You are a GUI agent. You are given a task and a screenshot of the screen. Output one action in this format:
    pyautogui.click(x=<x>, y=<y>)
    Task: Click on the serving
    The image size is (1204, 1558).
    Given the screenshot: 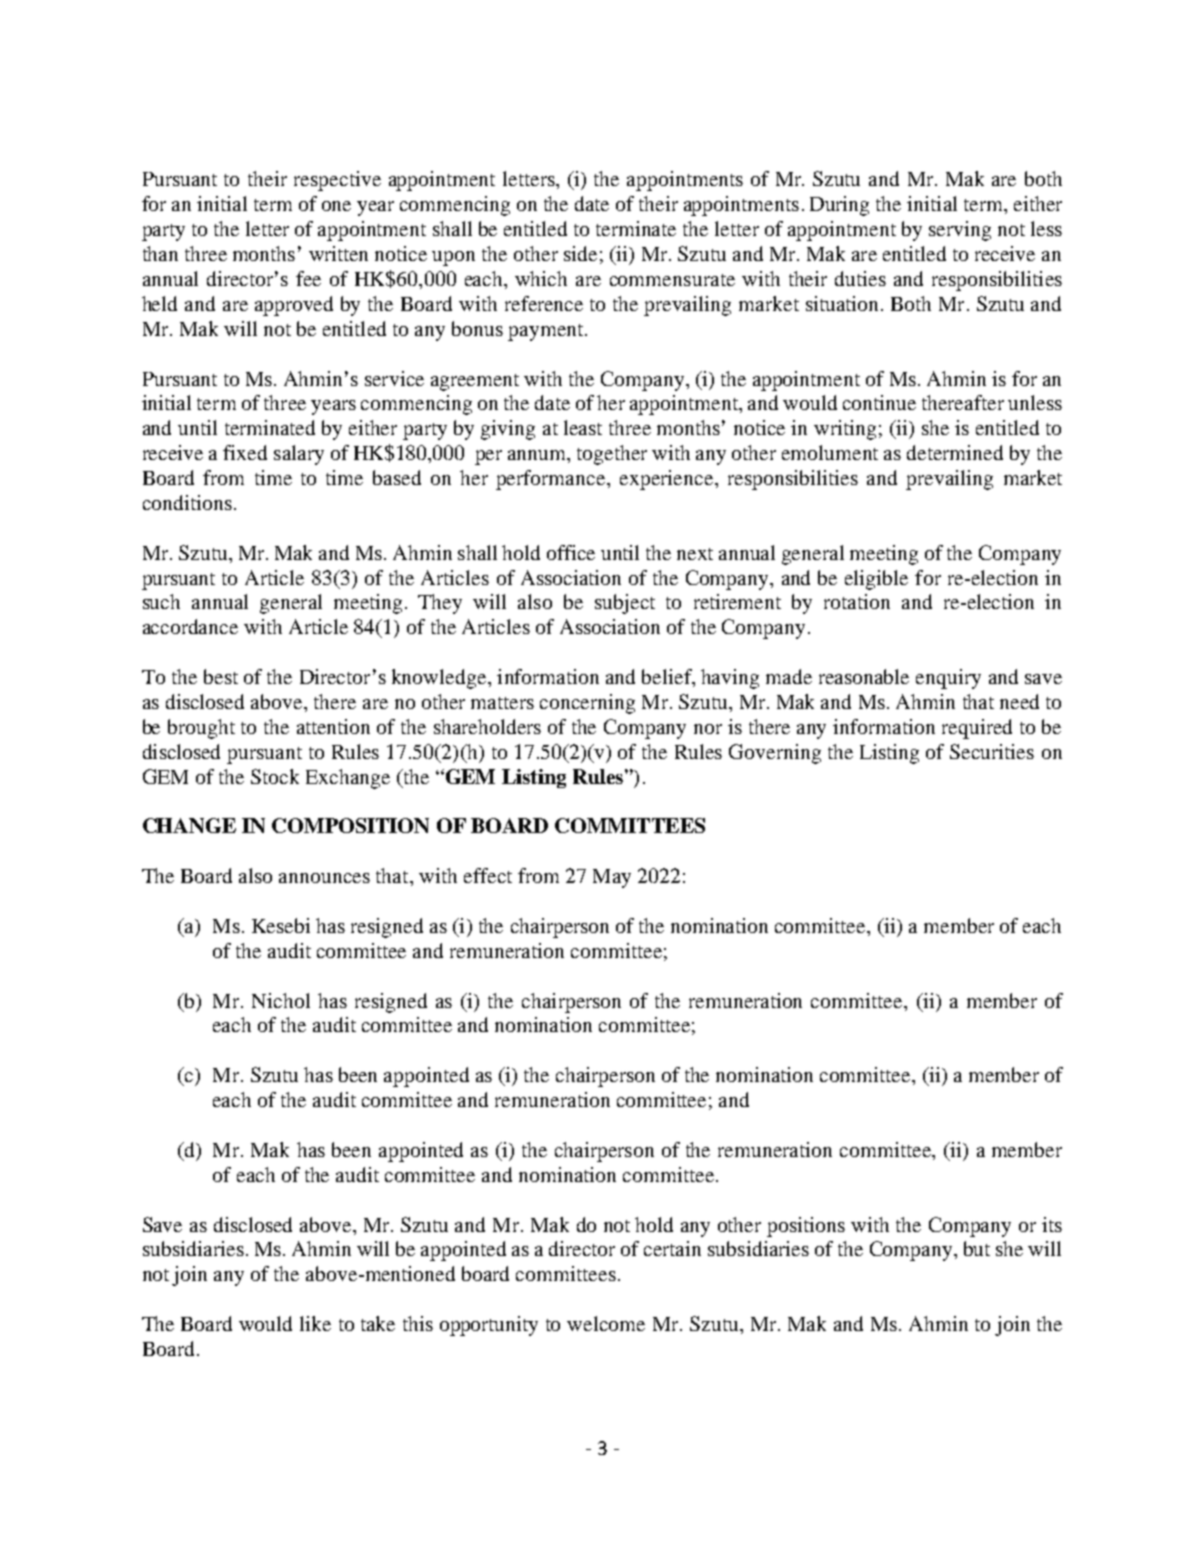 What is the action you would take?
    pyautogui.click(x=960, y=231)
